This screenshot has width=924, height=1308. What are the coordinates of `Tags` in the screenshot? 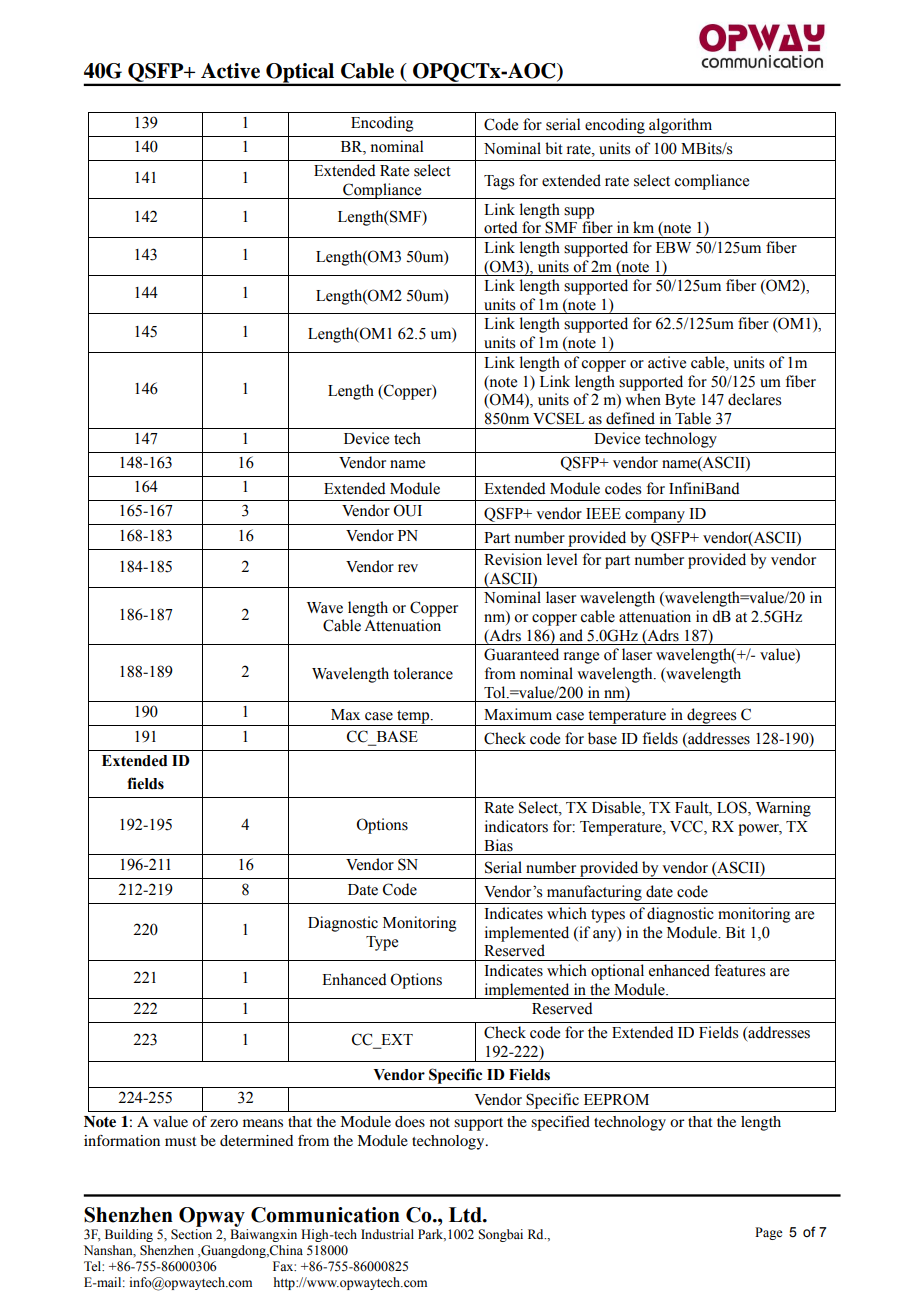 It's located at (499, 182).
